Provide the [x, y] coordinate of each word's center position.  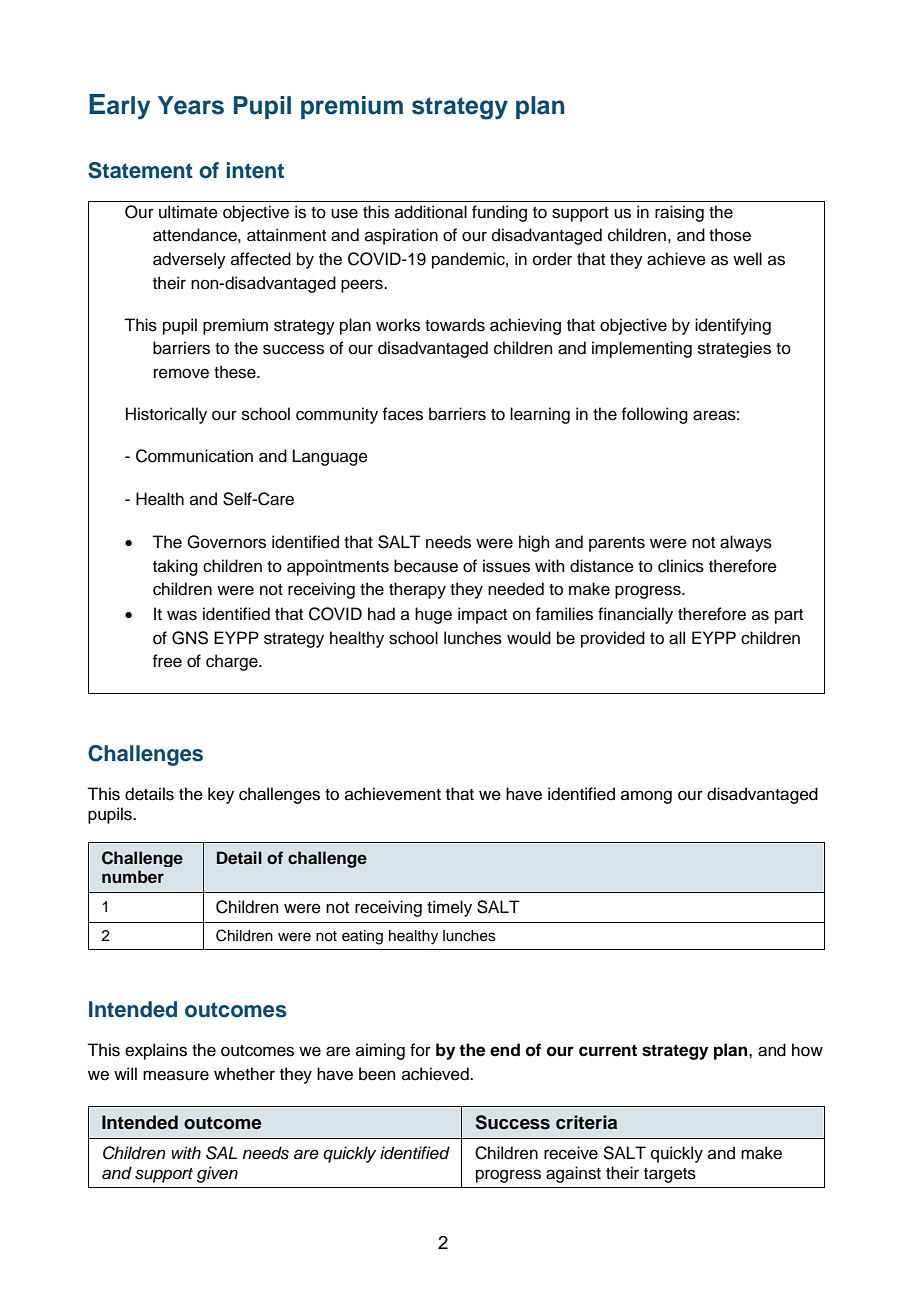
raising [679, 213]
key [221, 795]
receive [571, 1153]
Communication [194, 456]
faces [403, 414]
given [217, 1174]
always [746, 543]
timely [449, 908]
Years [191, 105]
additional [431, 212]
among [646, 797]
